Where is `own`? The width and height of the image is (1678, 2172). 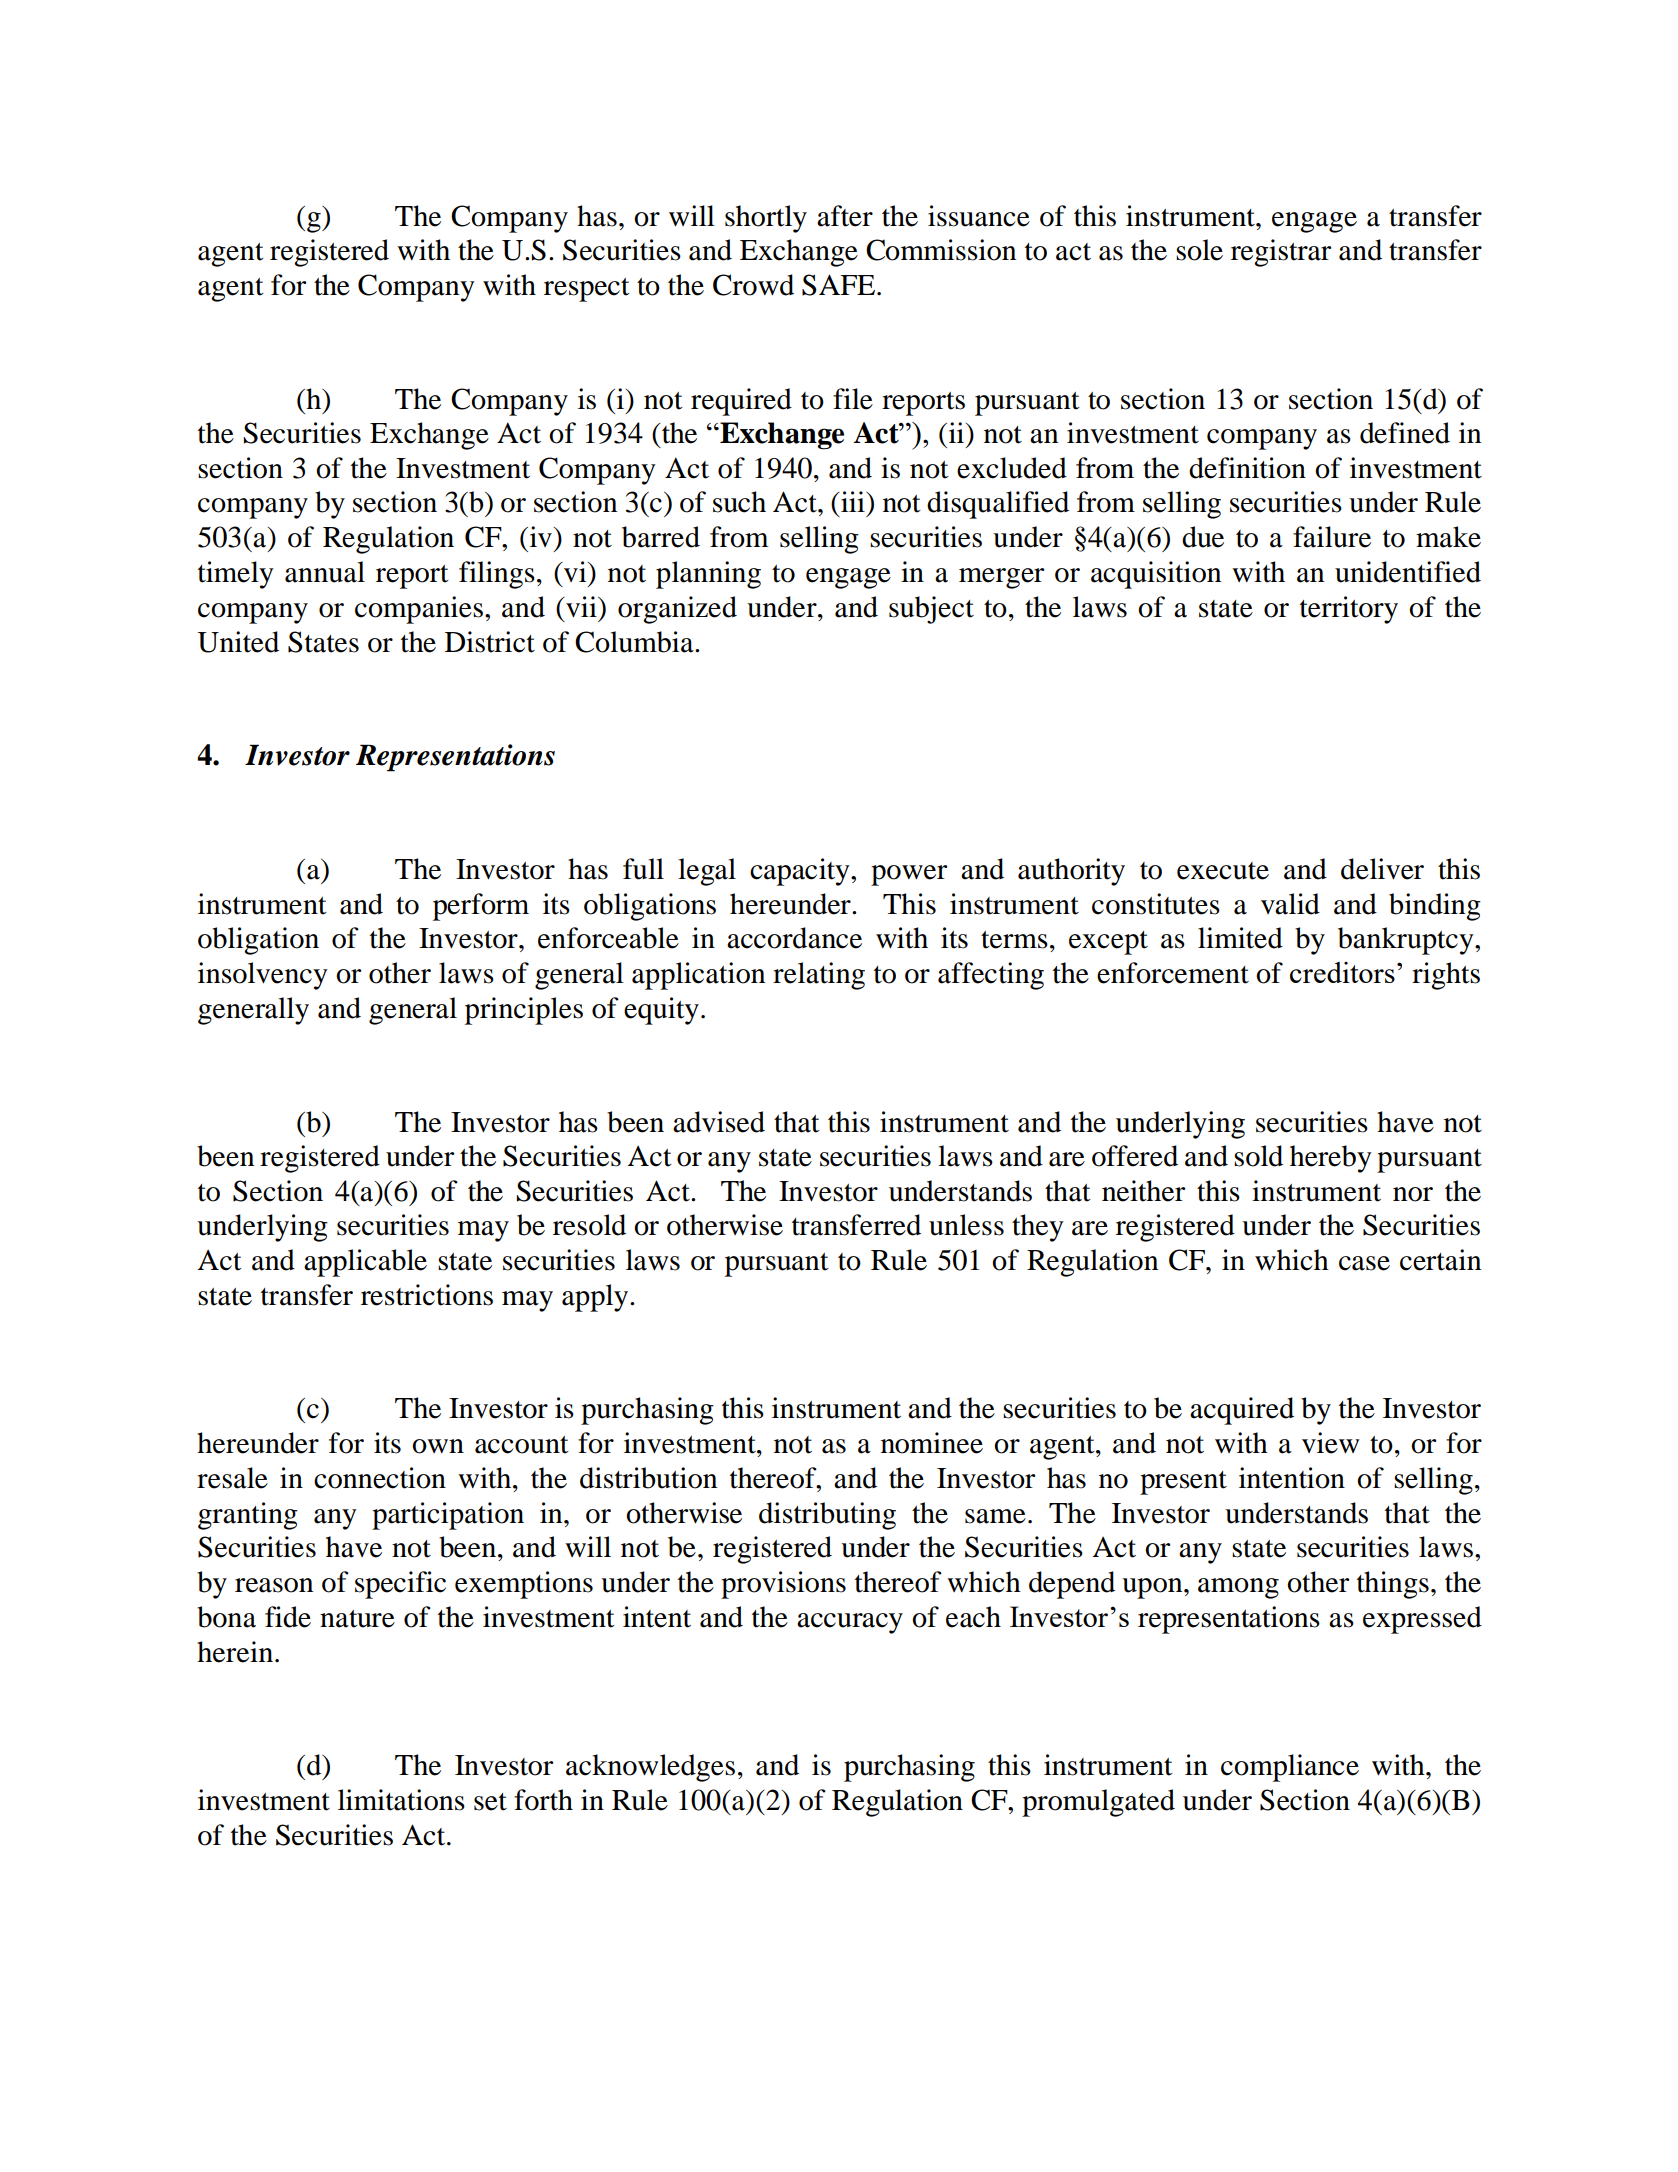
own is located at coordinates (438, 1446).
